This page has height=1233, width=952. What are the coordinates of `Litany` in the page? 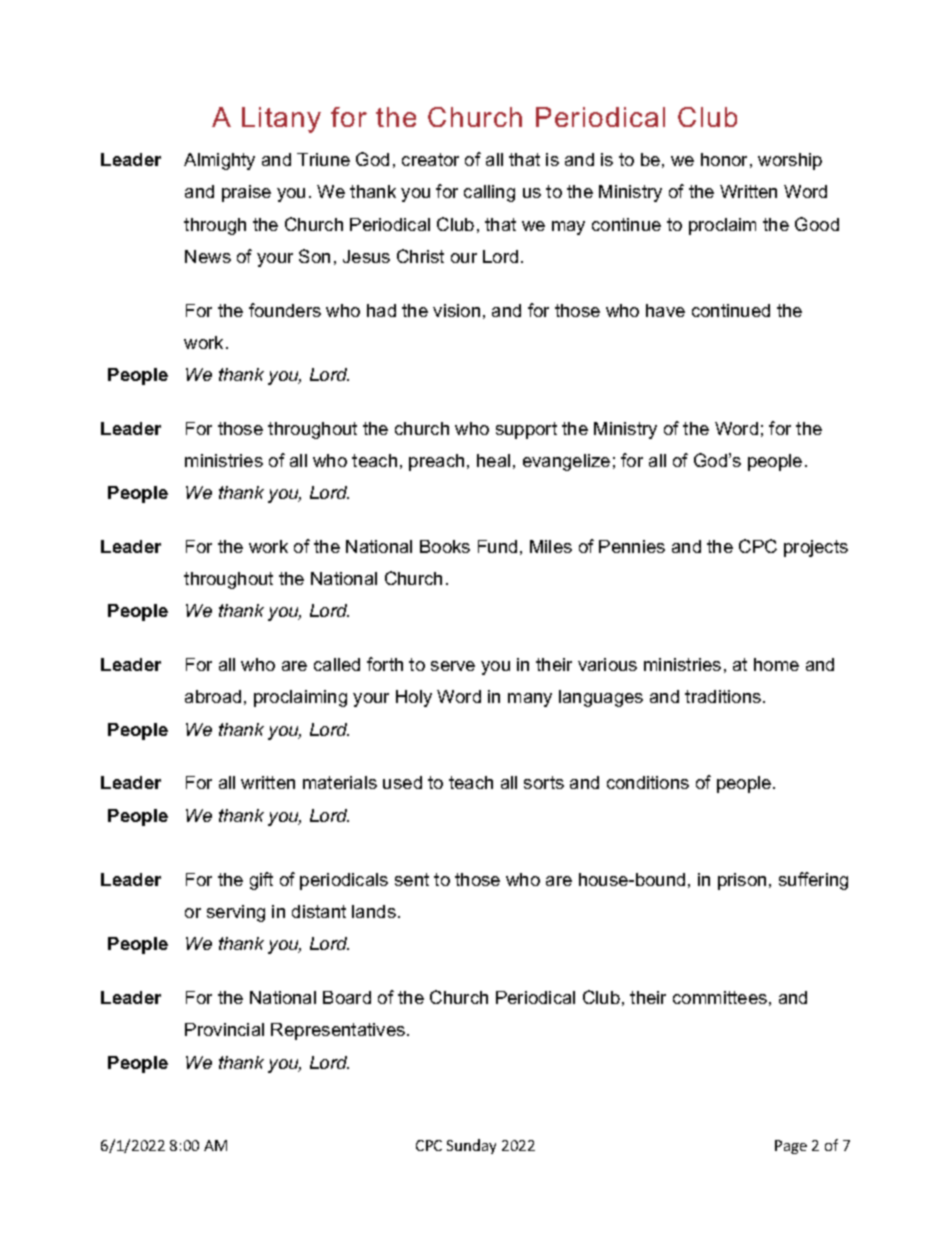 It's located at (281, 120).
